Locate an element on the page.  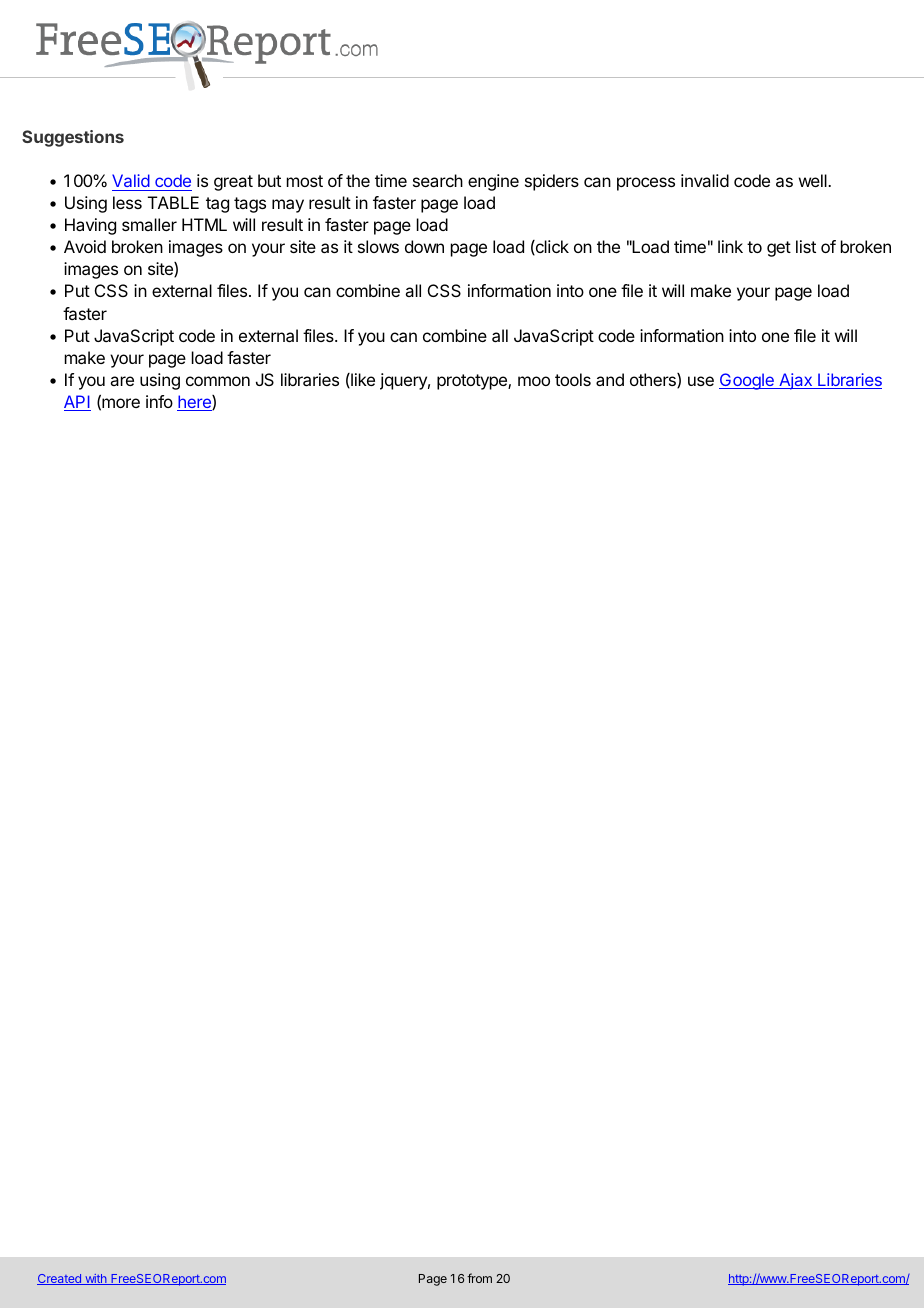
process is located at coordinates (646, 184).
